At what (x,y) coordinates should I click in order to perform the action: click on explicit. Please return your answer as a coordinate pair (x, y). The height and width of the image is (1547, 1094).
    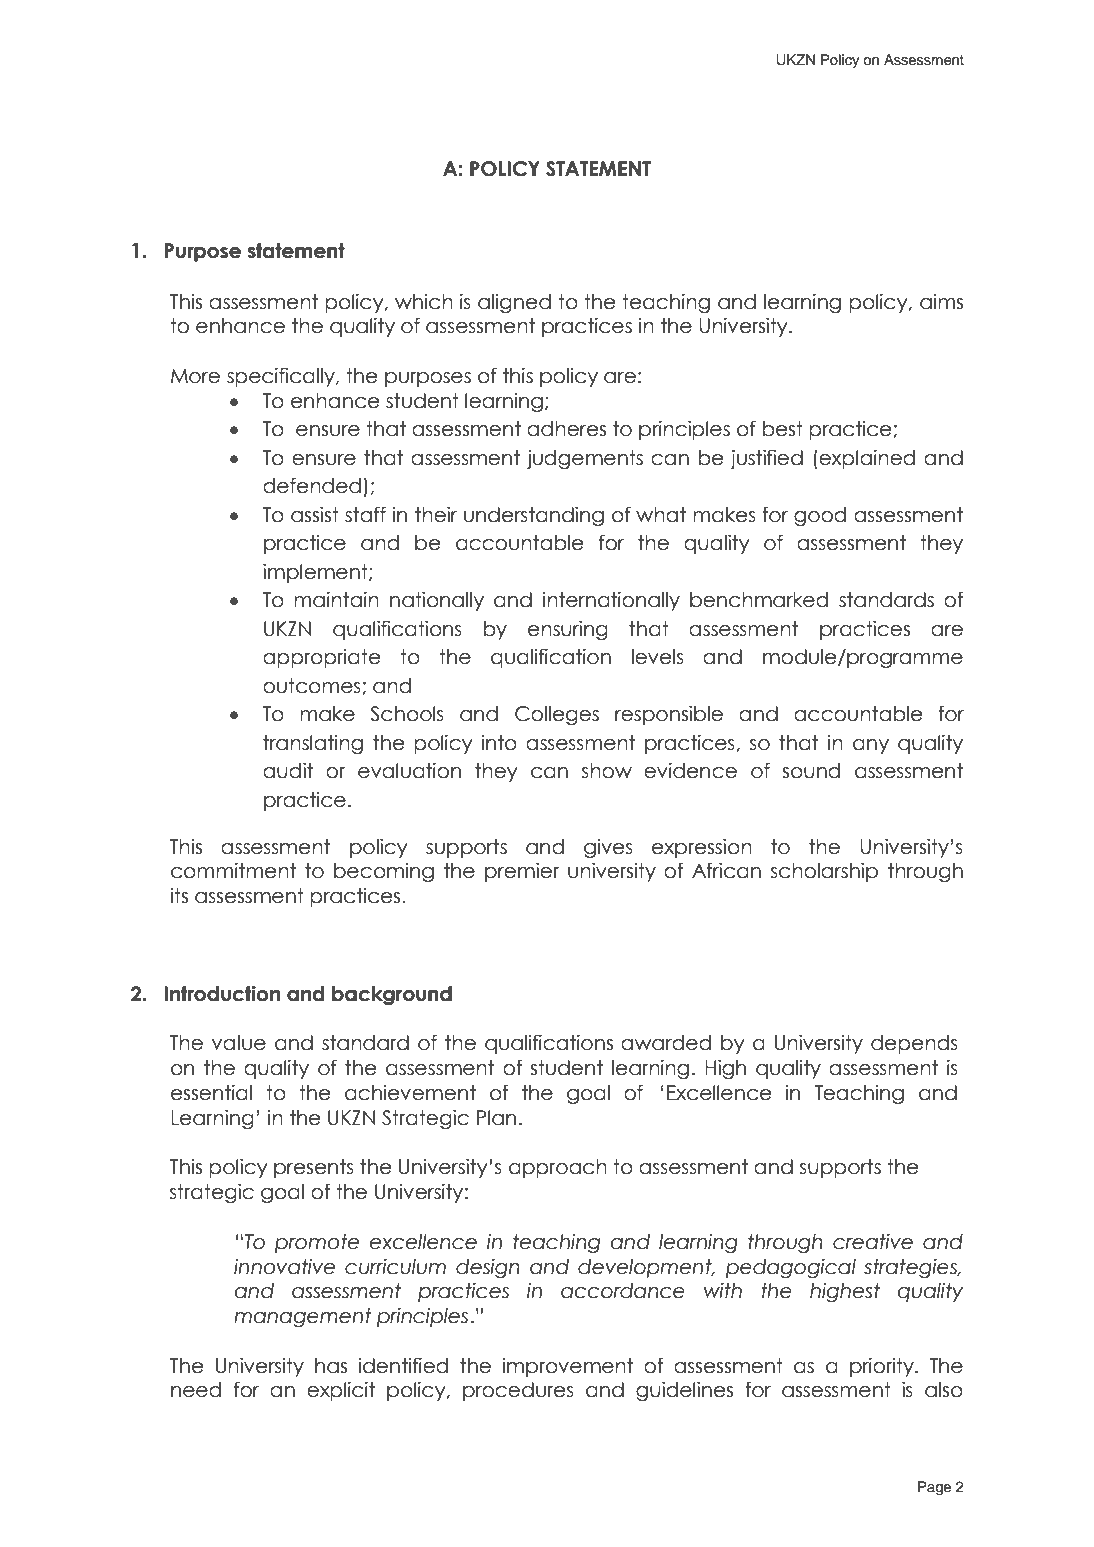
    Looking at the image, I should click on (341, 1391).
